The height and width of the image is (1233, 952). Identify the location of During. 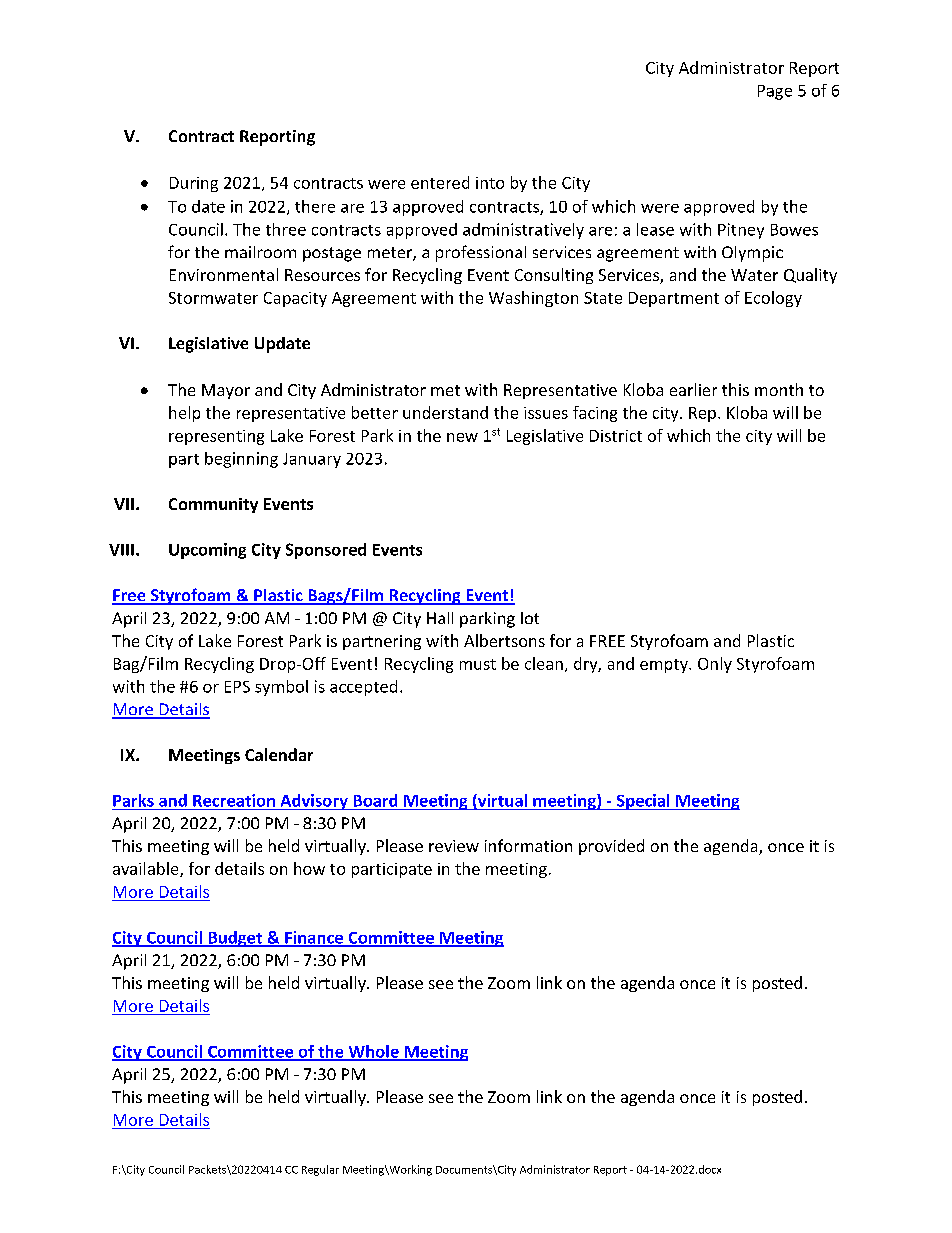
(194, 184).
